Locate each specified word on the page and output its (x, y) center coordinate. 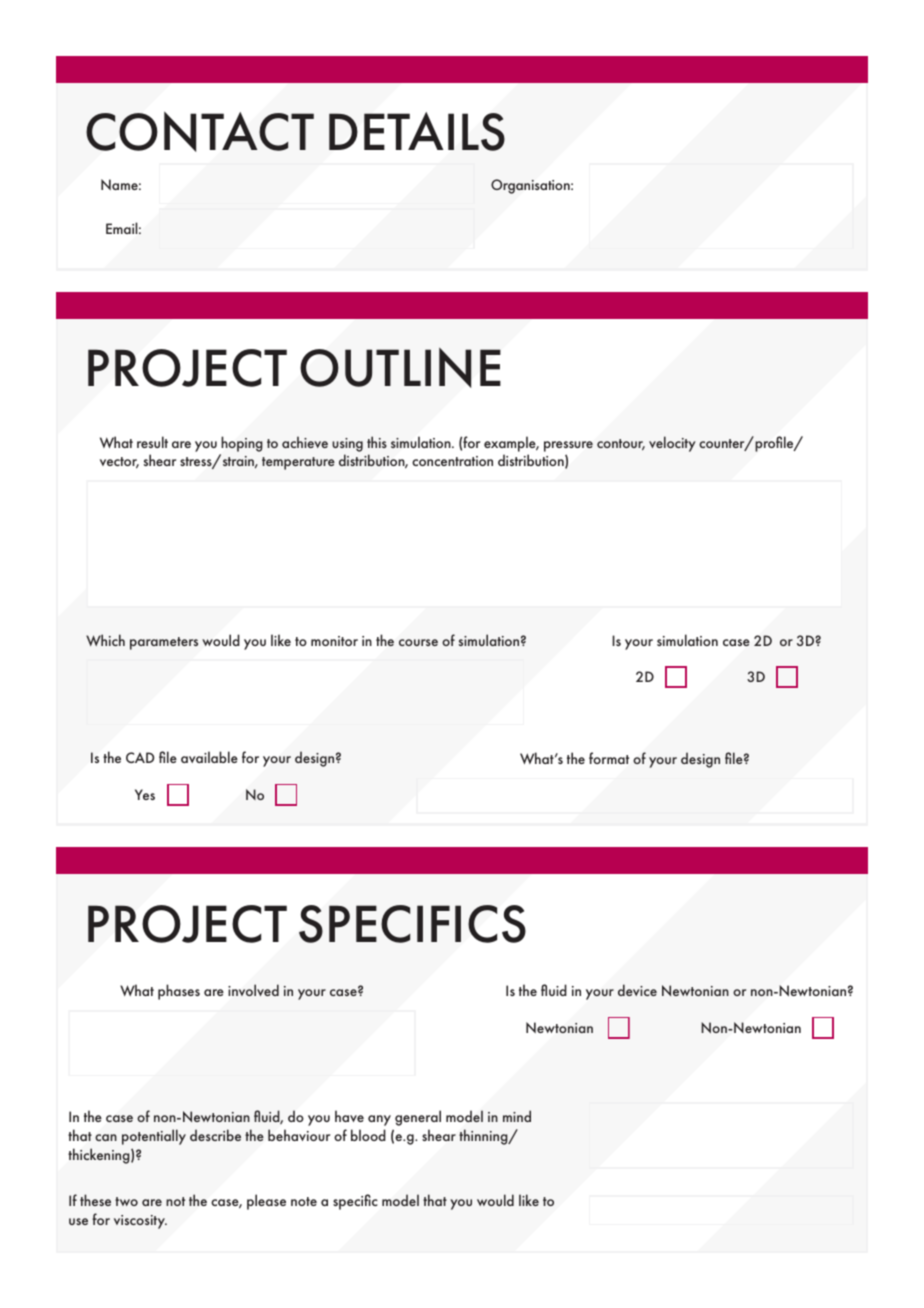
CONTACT (200, 131)
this (377, 442)
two (126, 1201)
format (609, 758)
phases (179, 992)
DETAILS (417, 131)
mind (517, 1116)
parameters (164, 643)
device (637, 990)
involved (253, 990)
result (152, 442)
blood (368, 1135)
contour (621, 445)
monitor (334, 641)
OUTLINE (400, 367)
